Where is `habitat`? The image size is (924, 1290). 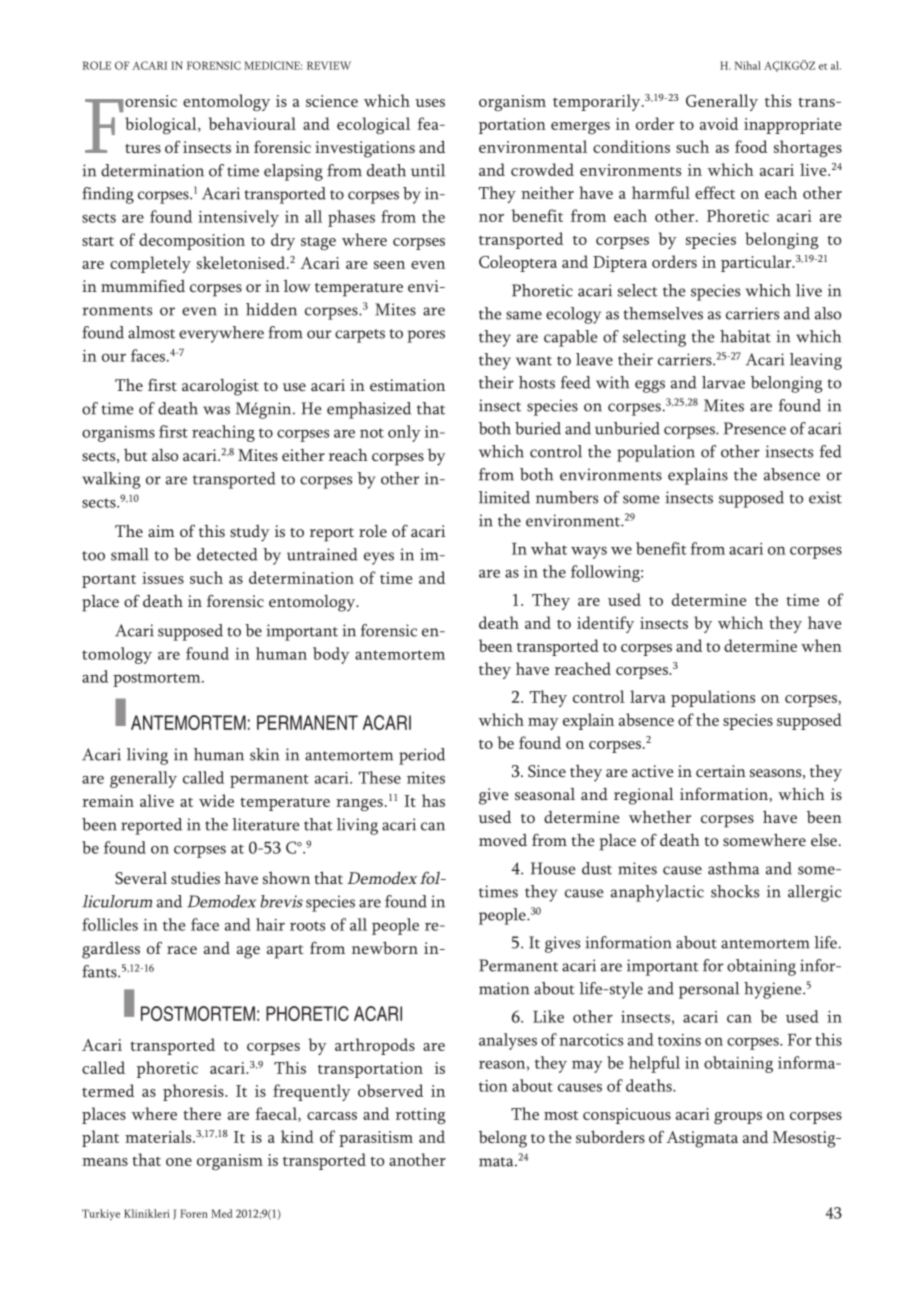 habitat is located at coordinates (745, 336).
